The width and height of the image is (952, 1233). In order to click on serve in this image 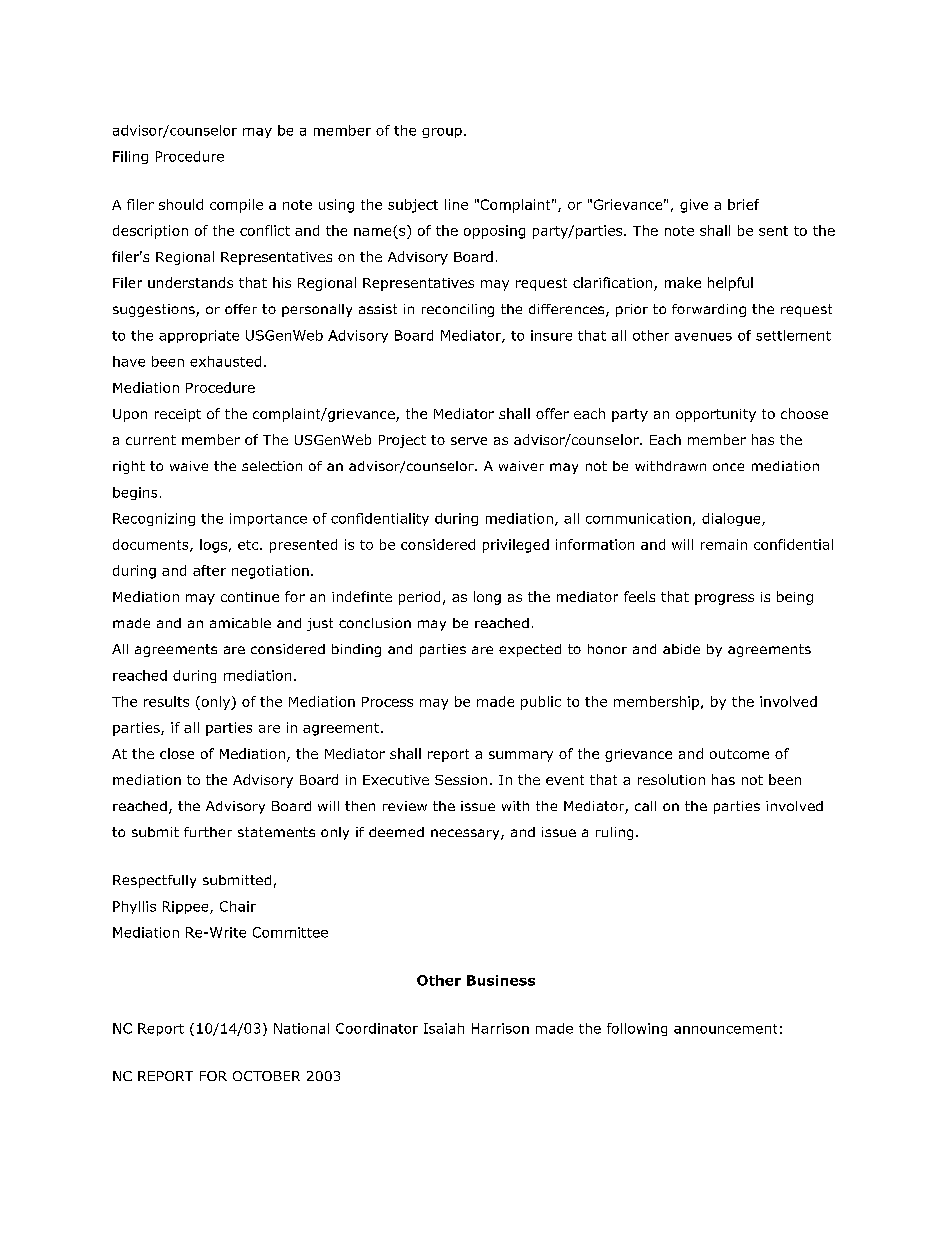, I will do `click(469, 441)`.
